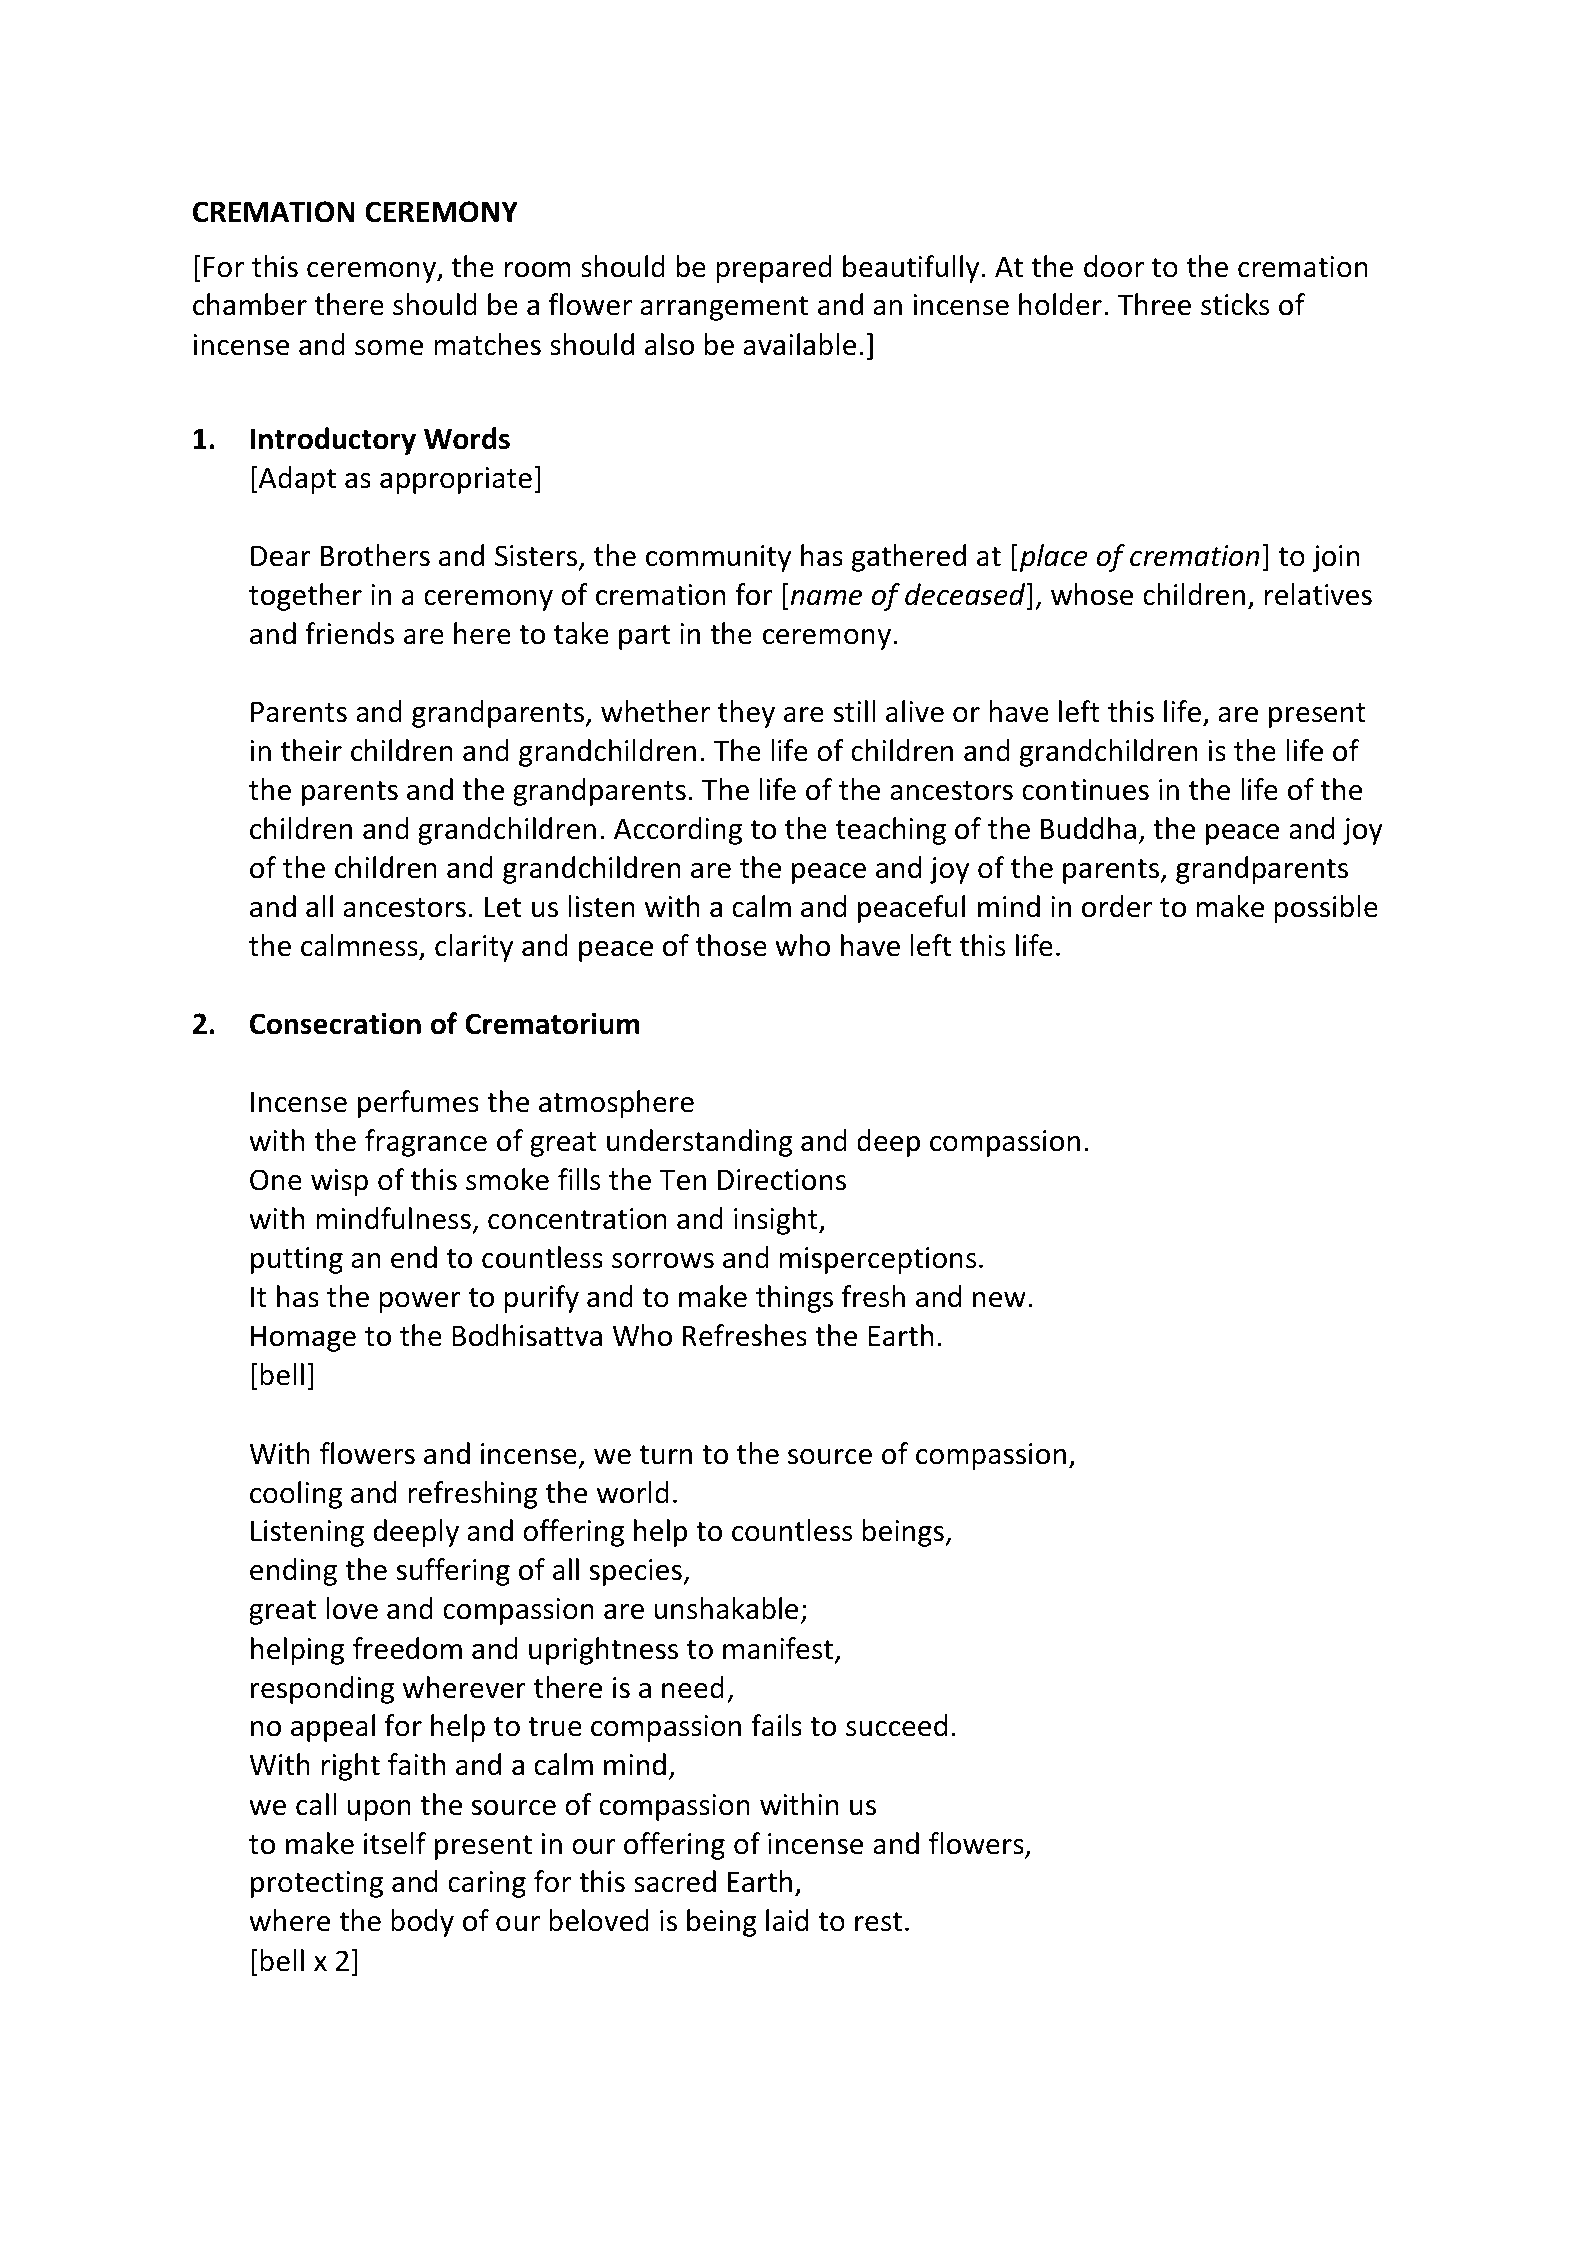 Image resolution: width=1586 pixels, height=2242 pixels. Describe the element at coordinates (731, 945) in the document. I see `those` at that location.
